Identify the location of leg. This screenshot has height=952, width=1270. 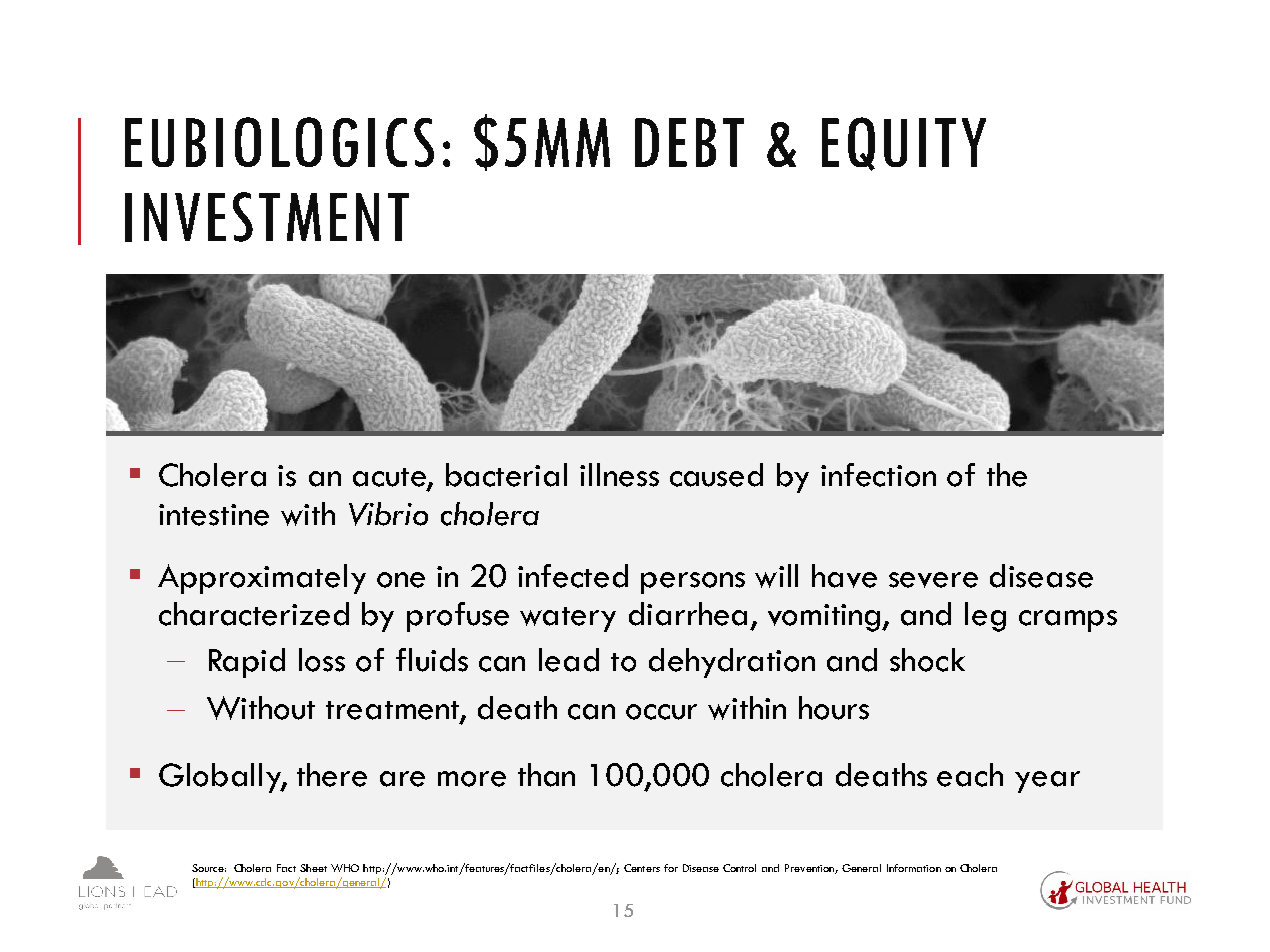
(985, 617).
